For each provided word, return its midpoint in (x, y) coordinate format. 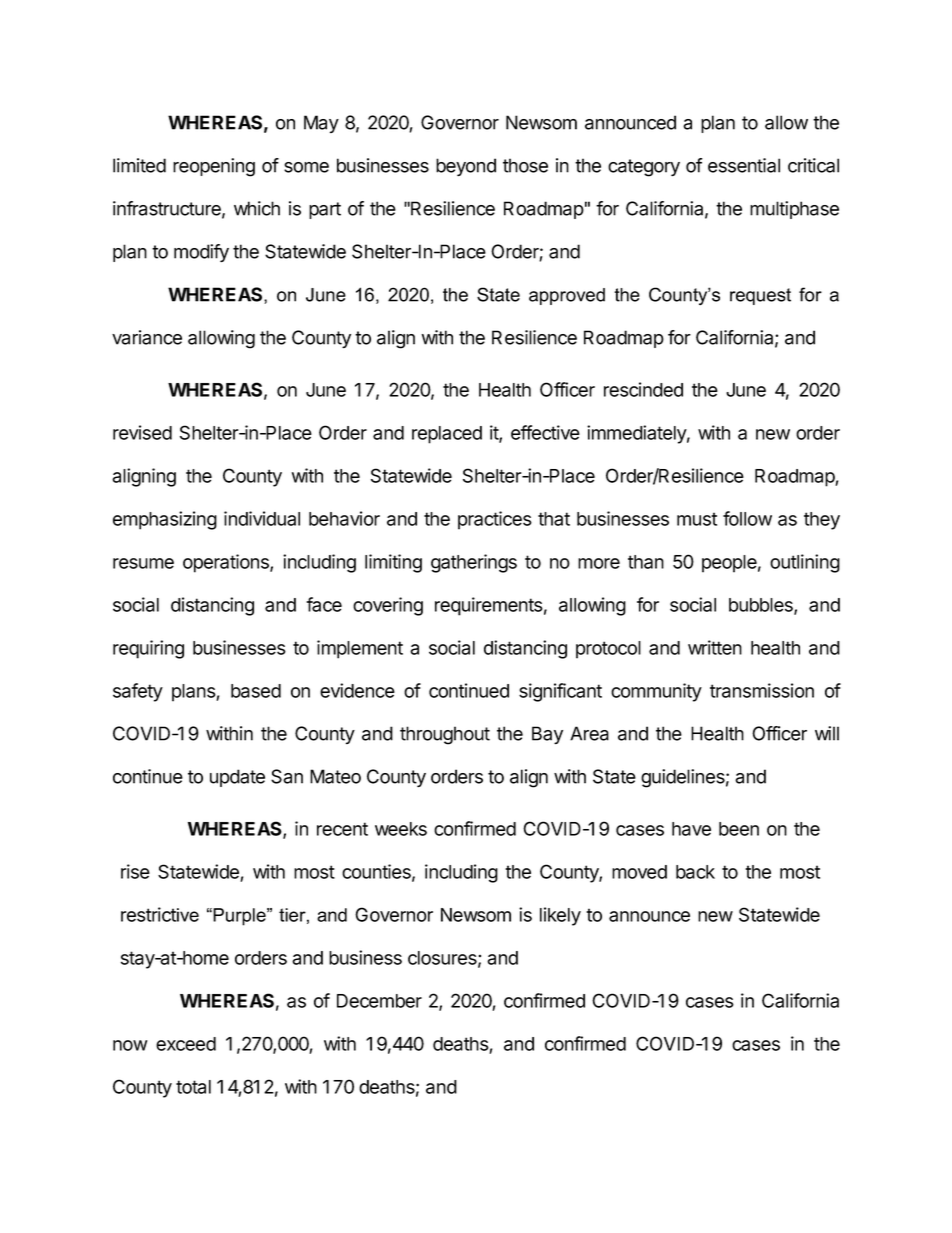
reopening (214, 167)
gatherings (474, 563)
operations (227, 563)
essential (744, 165)
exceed (186, 1044)
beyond (466, 167)
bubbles (762, 606)
